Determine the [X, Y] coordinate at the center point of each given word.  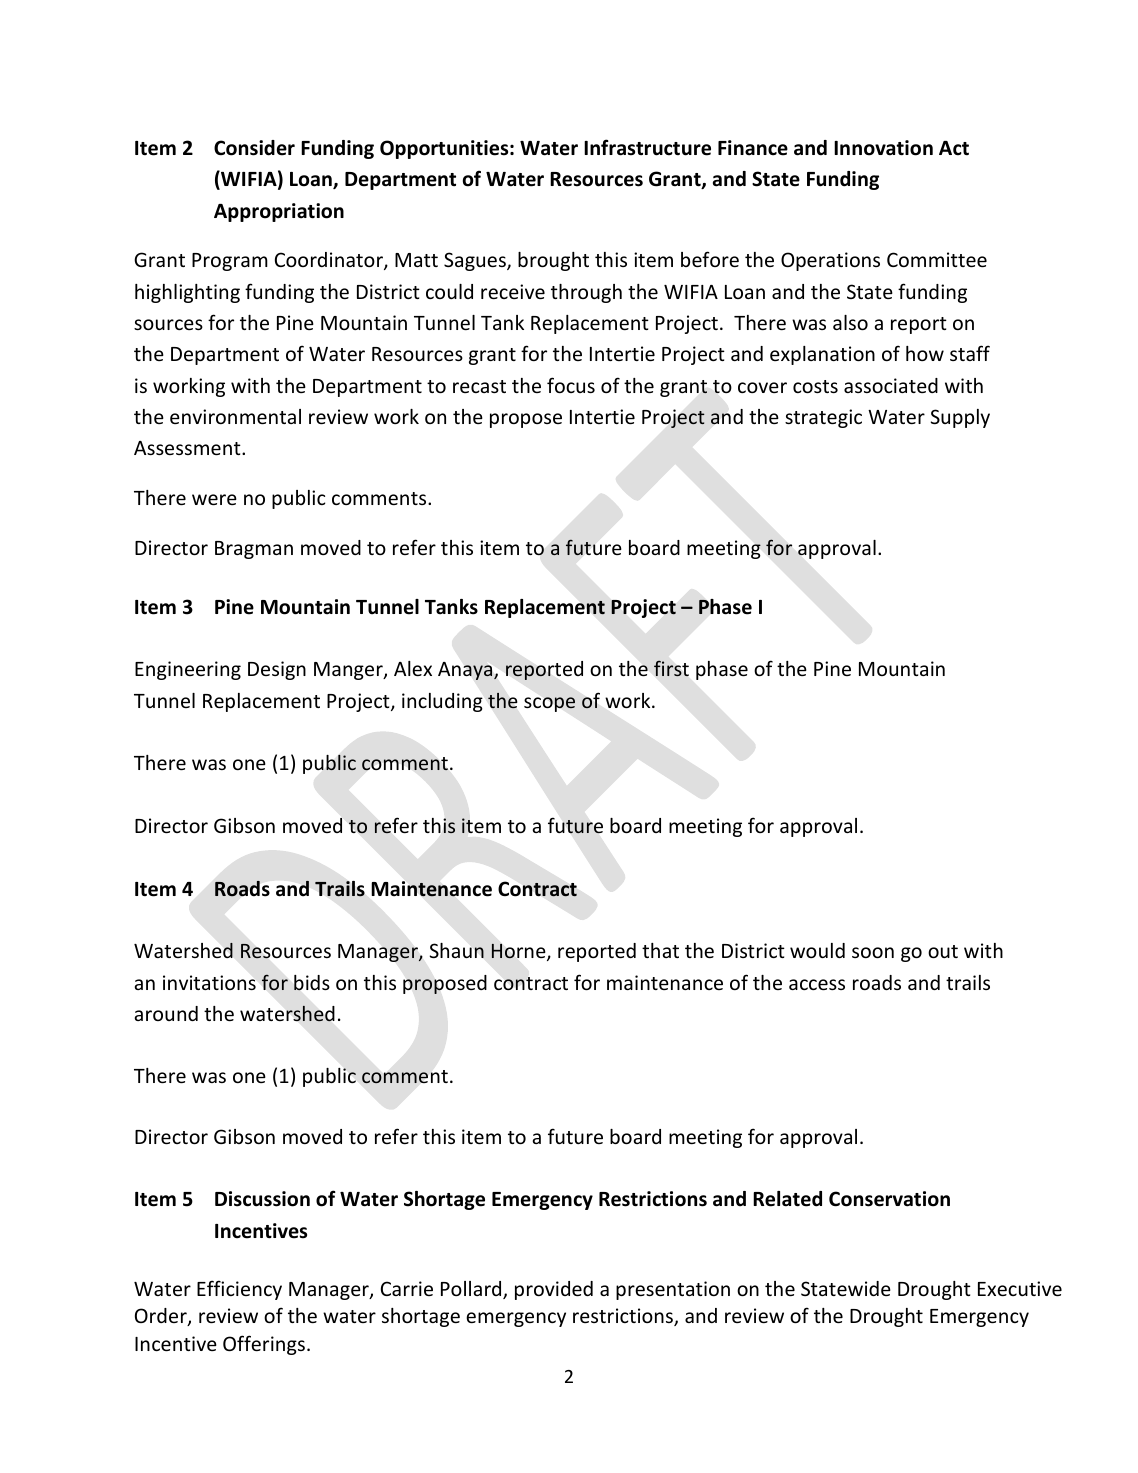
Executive [1020, 1288]
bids [312, 983]
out [943, 951]
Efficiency [239, 1290]
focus [571, 385]
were [214, 499]
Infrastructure [647, 147]
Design [277, 670]
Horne [519, 952]
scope [549, 704]
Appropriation [279, 212]
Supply [960, 418]
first [671, 668]
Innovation [883, 148]
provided [554, 1290]
